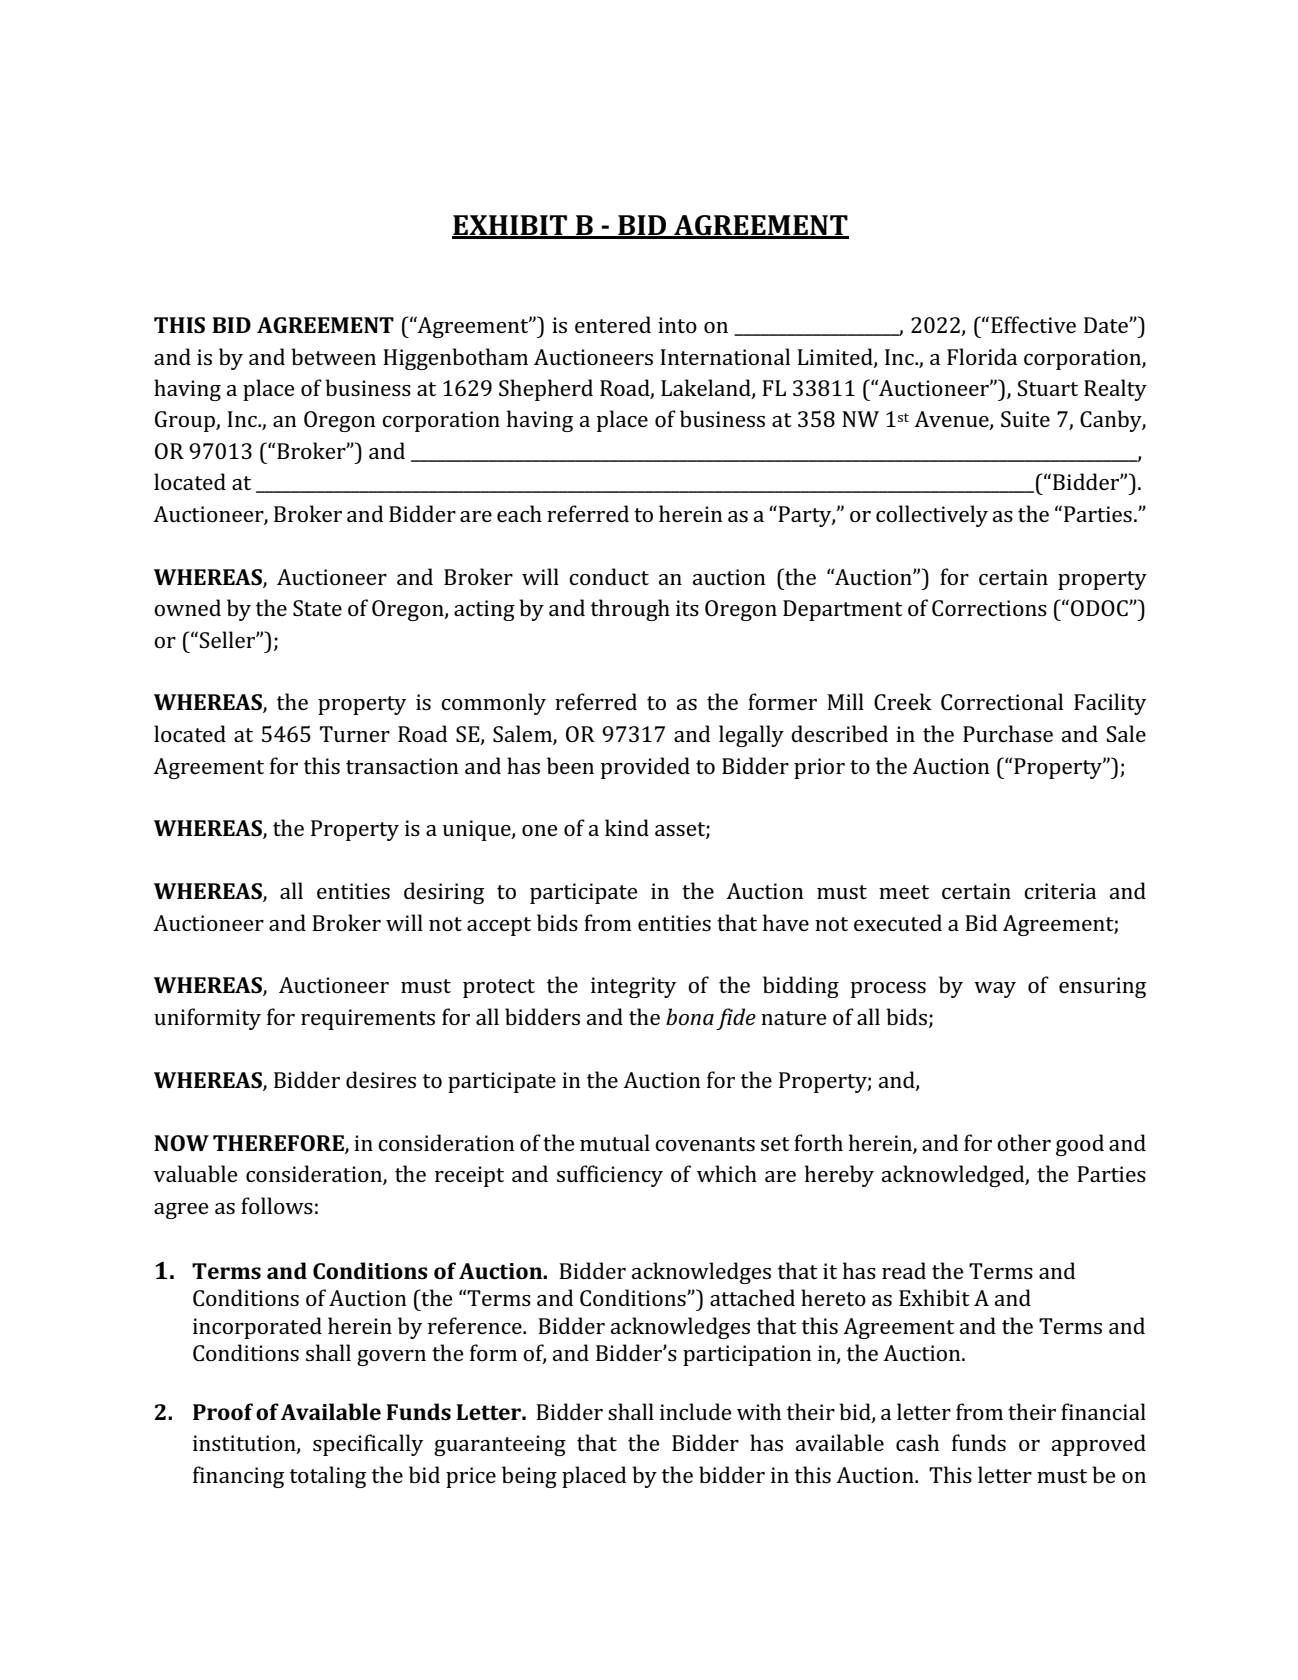 The height and width of the screenshot is (1680, 1298). Describe the element at coordinates (328, 1477) in the screenshot. I see `totaling` at that location.
